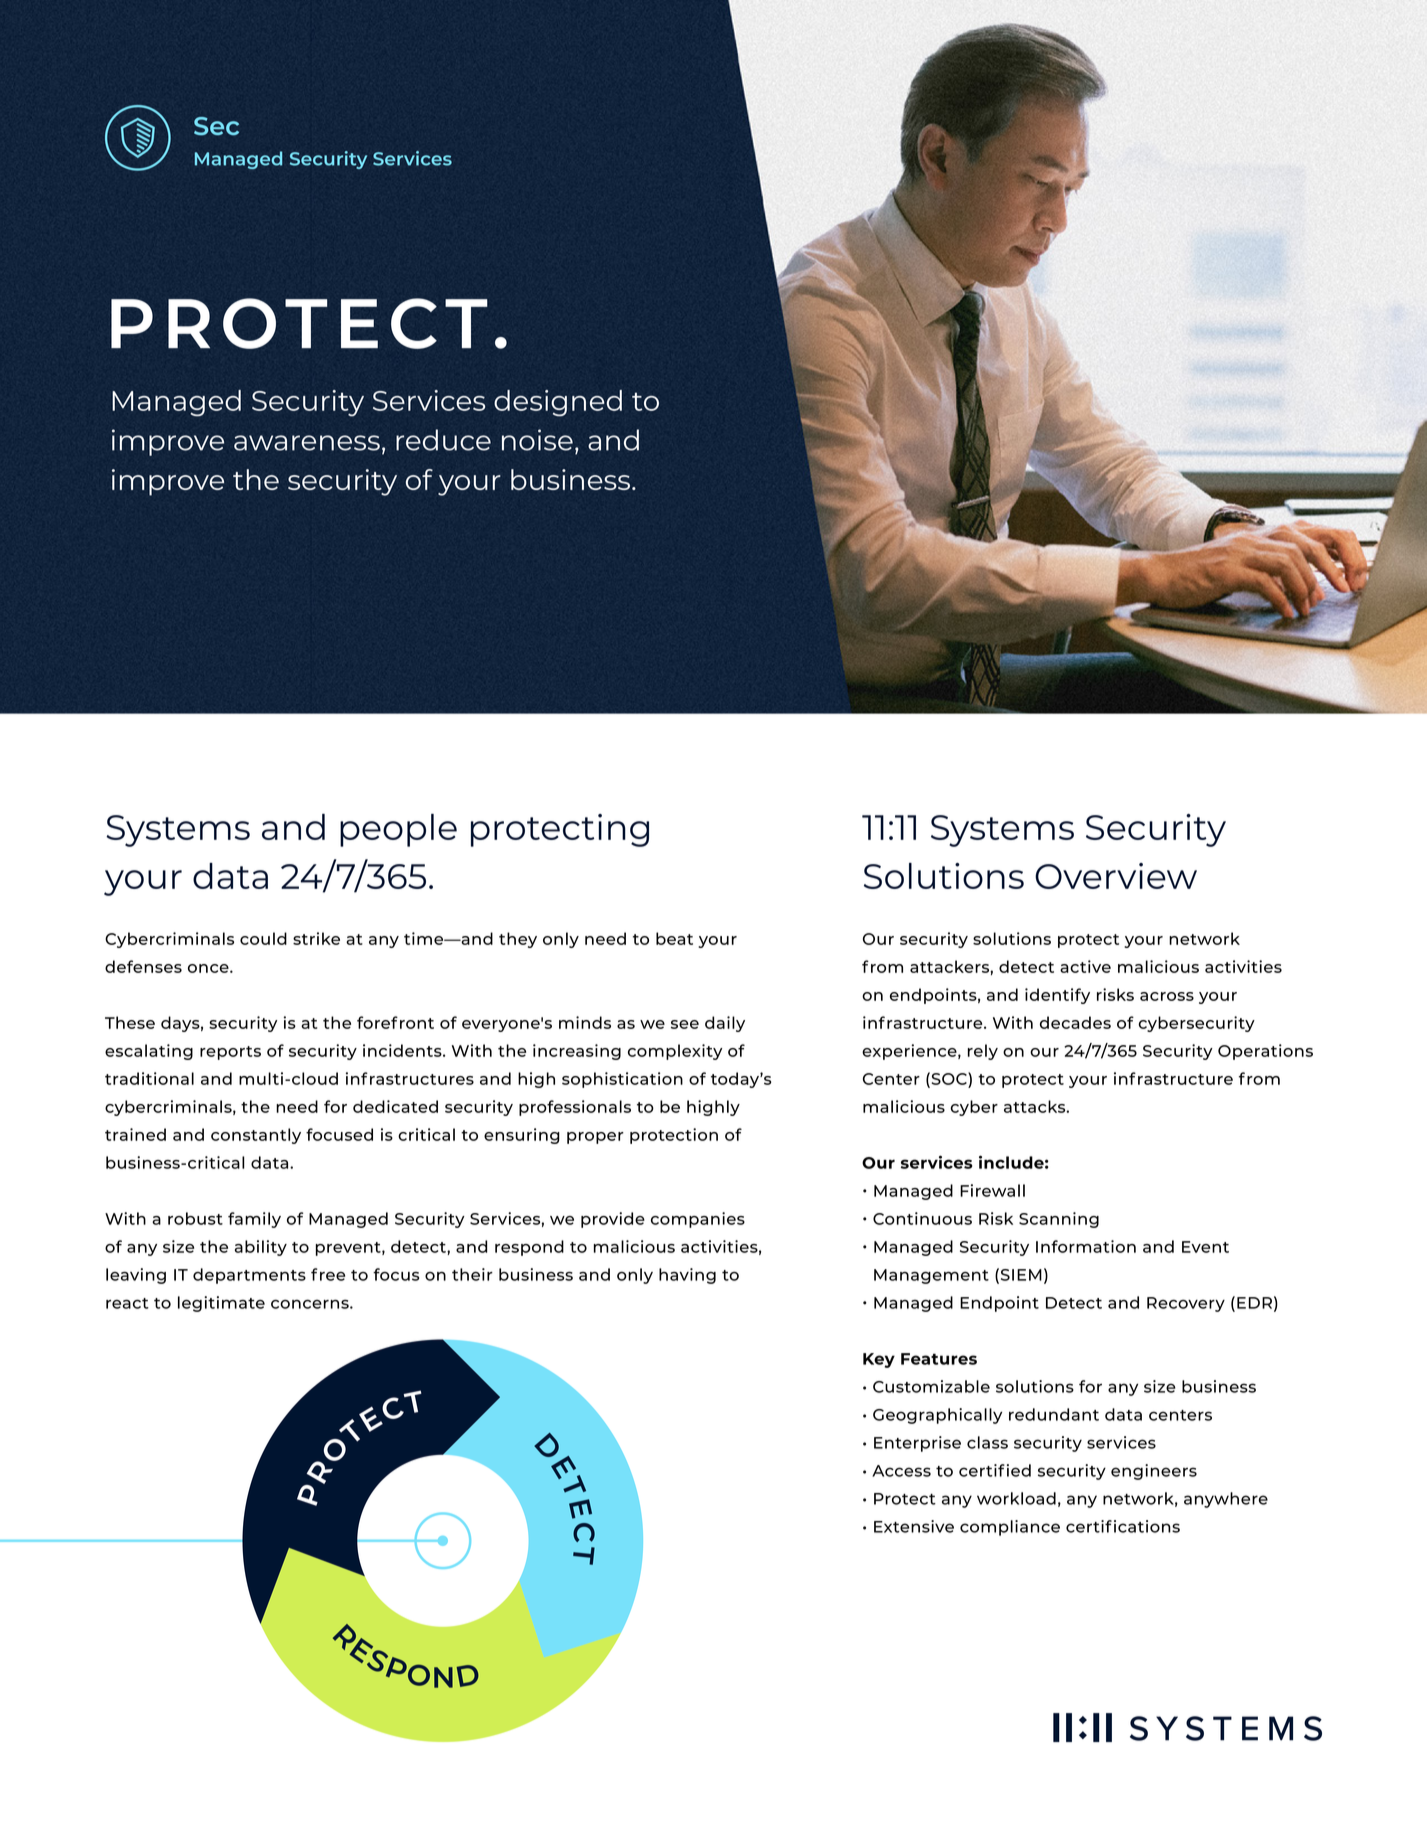  I want to click on awareness, so click(307, 443).
